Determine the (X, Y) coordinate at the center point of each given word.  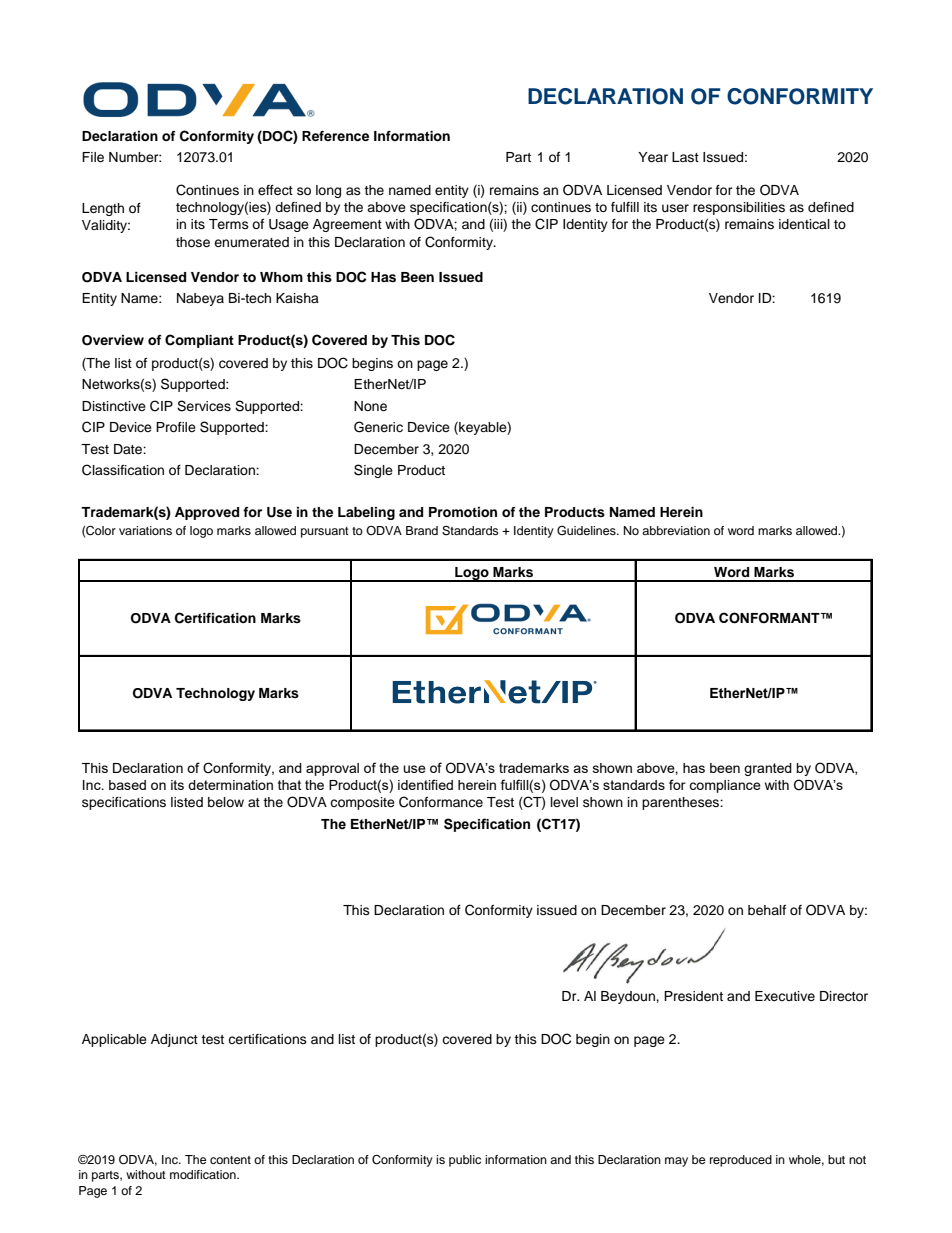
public (465, 1161)
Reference (335, 136)
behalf (767, 910)
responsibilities (739, 208)
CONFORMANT (770, 618)
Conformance (441, 802)
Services (204, 406)
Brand (422, 530)
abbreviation (676, 530)
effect (275, 190)
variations (145, 530)
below (226, 802)
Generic (378, 427)
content (230, 1160)
